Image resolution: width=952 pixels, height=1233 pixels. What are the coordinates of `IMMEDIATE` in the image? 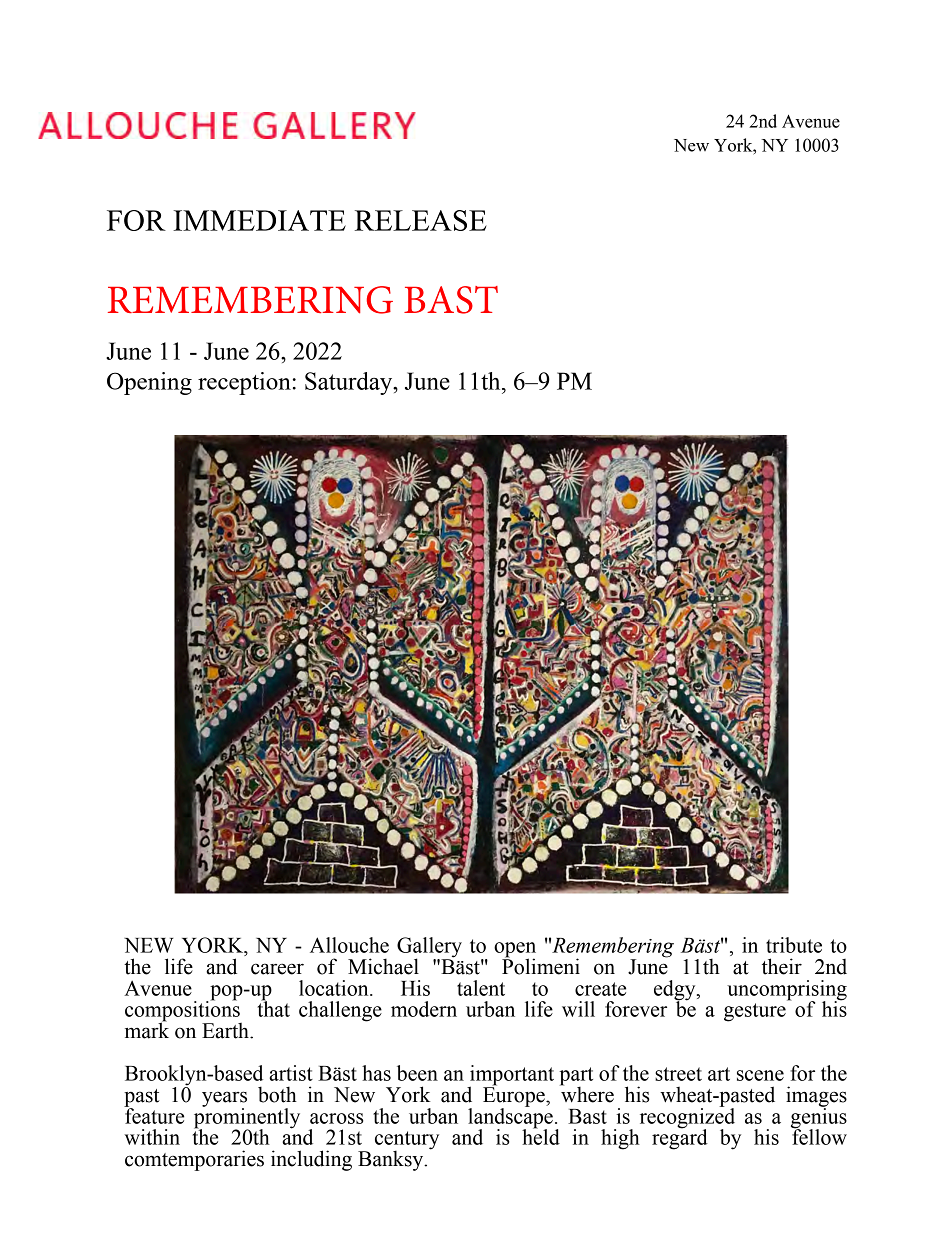 It's located at (259, 220).
